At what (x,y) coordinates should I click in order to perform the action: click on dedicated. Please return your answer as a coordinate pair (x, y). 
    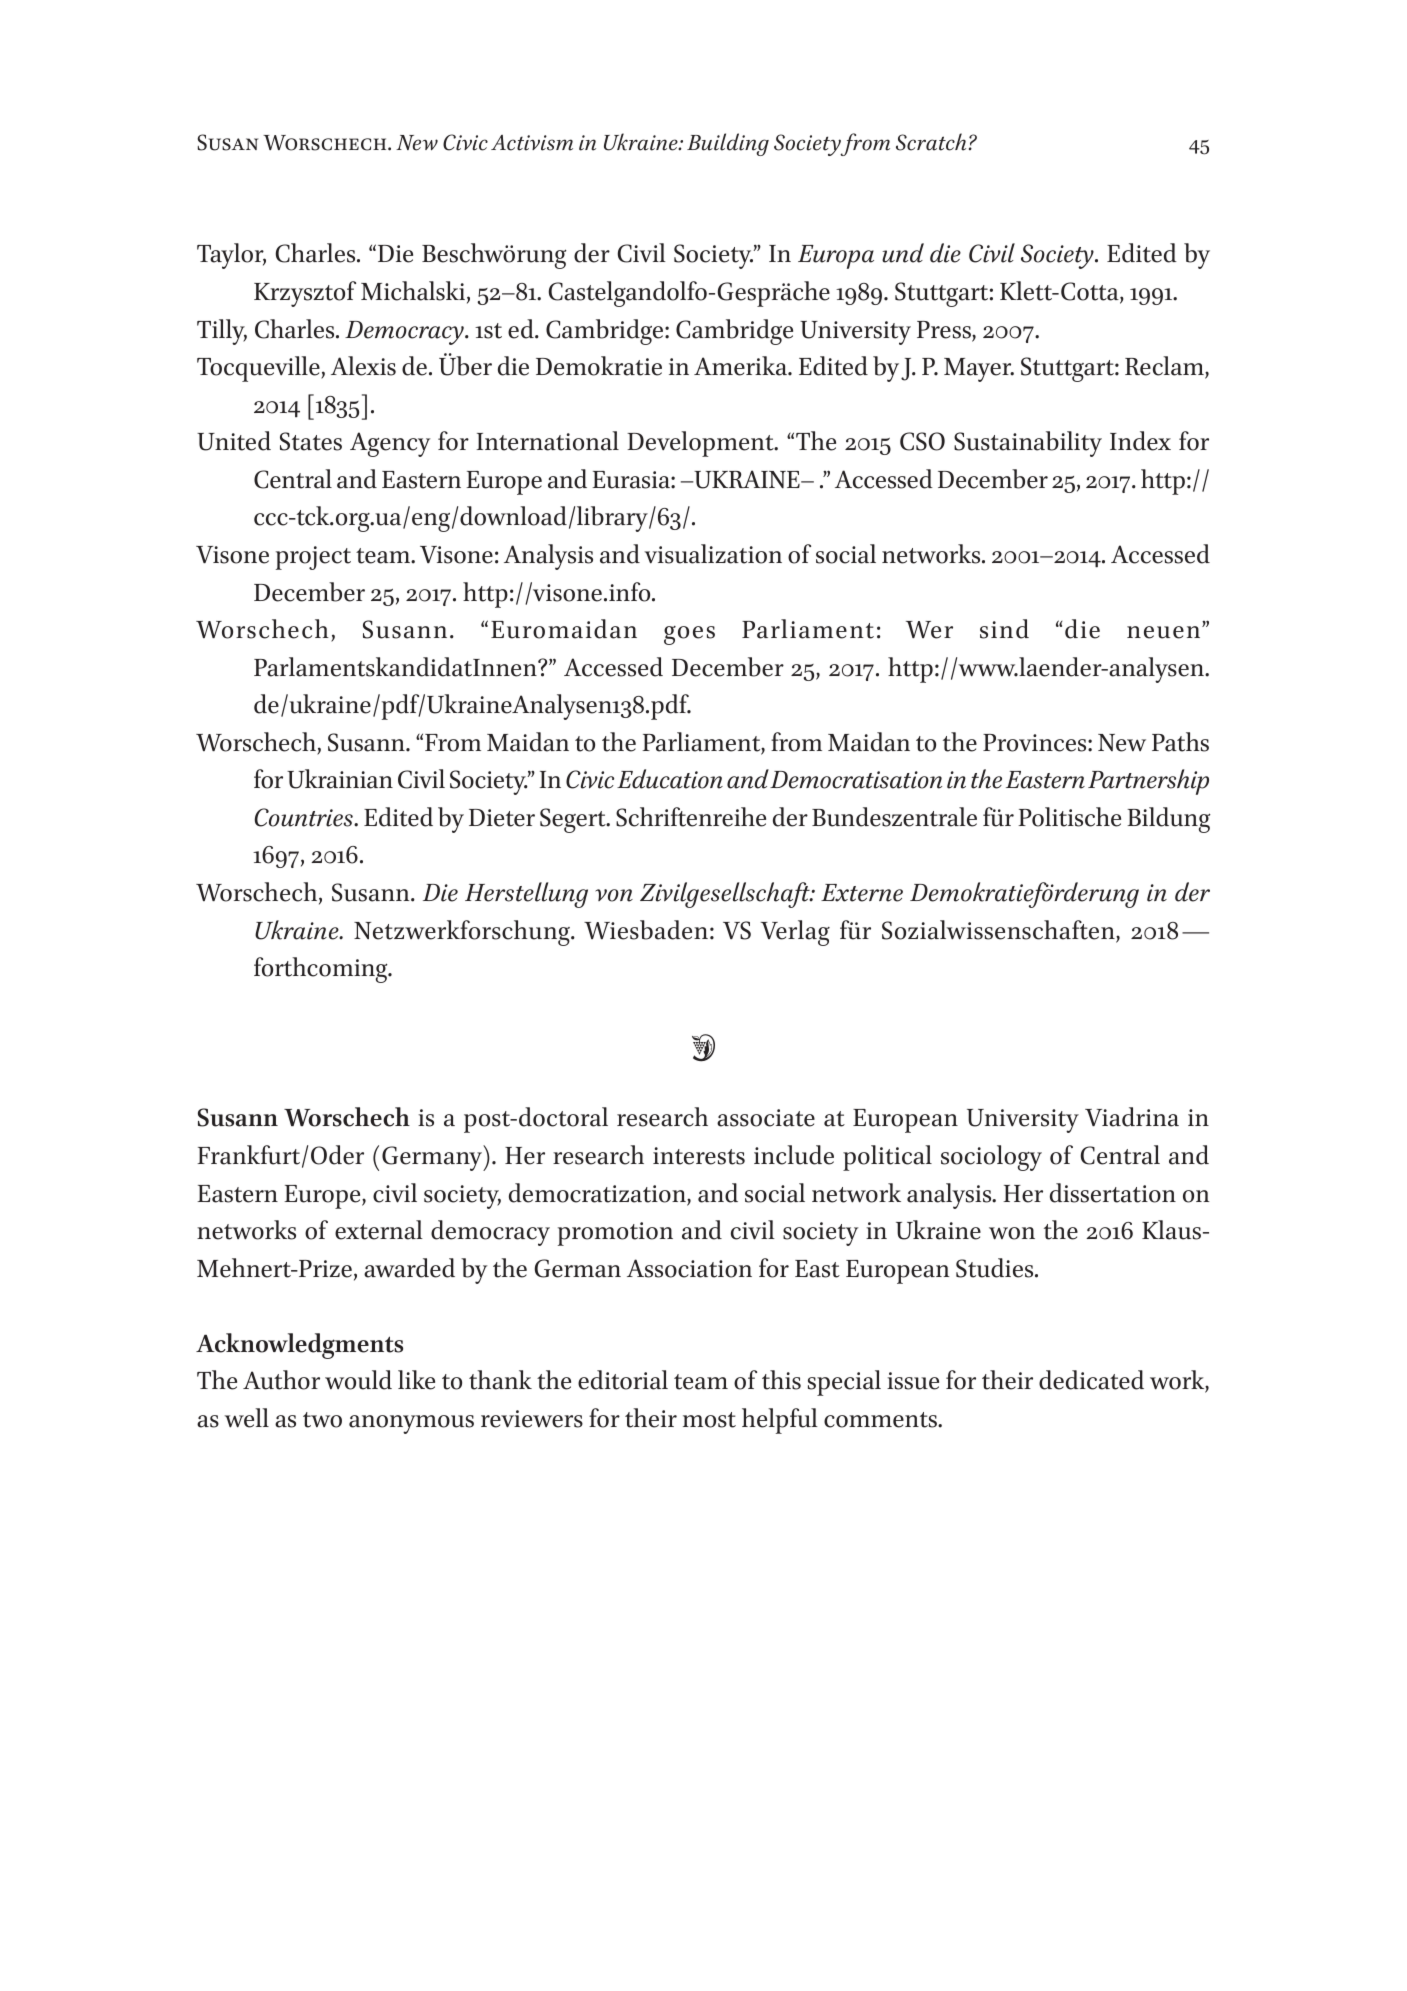
    Looking at the image, I should click on (1091, 1380).
